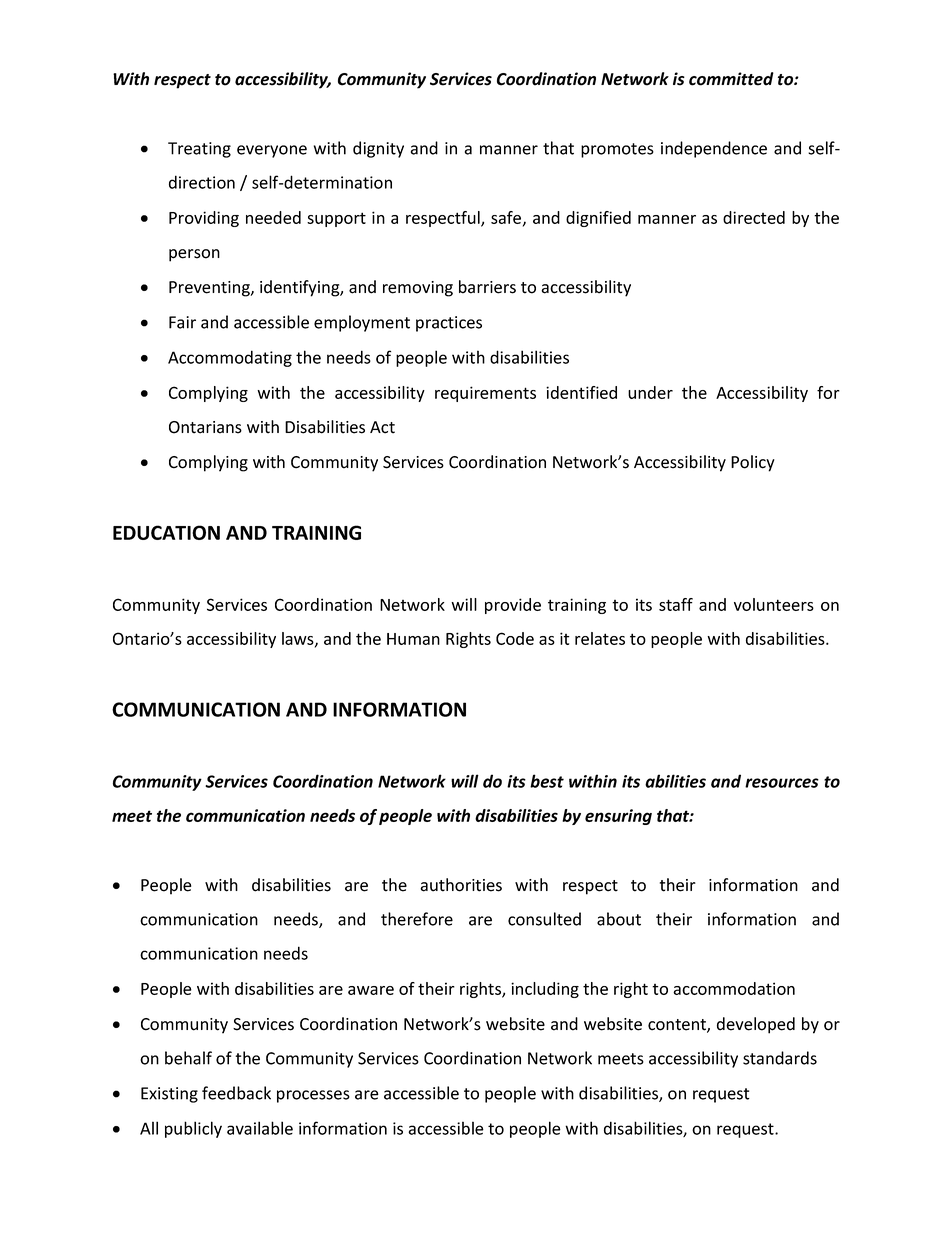 The width and height of the screenshot is (952, 1233). I want to click on staff, so click(676, 604).
